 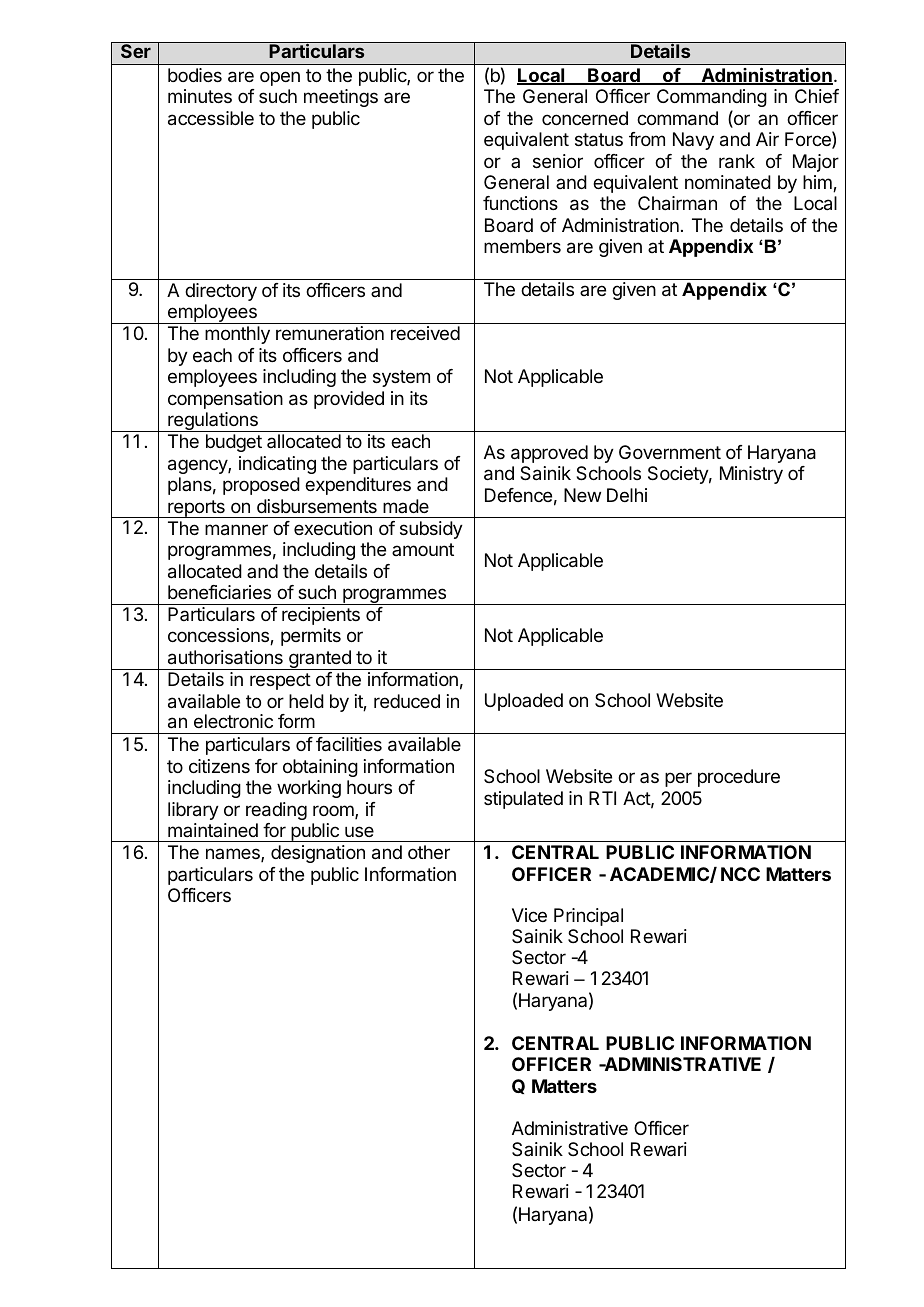 What do you see at coordinates (234, 855) in the image?
I see `names` at bounding box center [234, 855].
